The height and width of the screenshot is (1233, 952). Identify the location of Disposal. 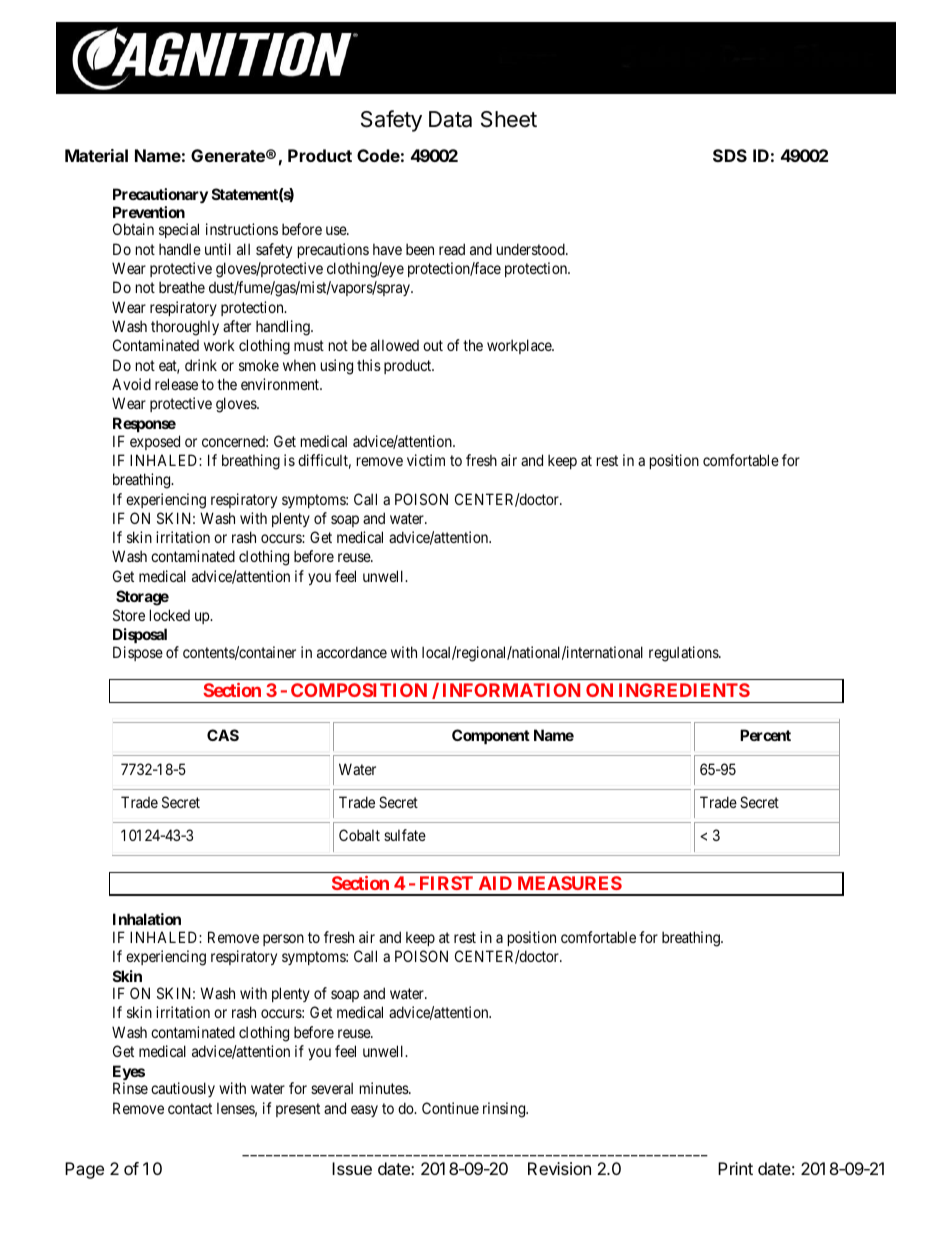
(140, 635).
